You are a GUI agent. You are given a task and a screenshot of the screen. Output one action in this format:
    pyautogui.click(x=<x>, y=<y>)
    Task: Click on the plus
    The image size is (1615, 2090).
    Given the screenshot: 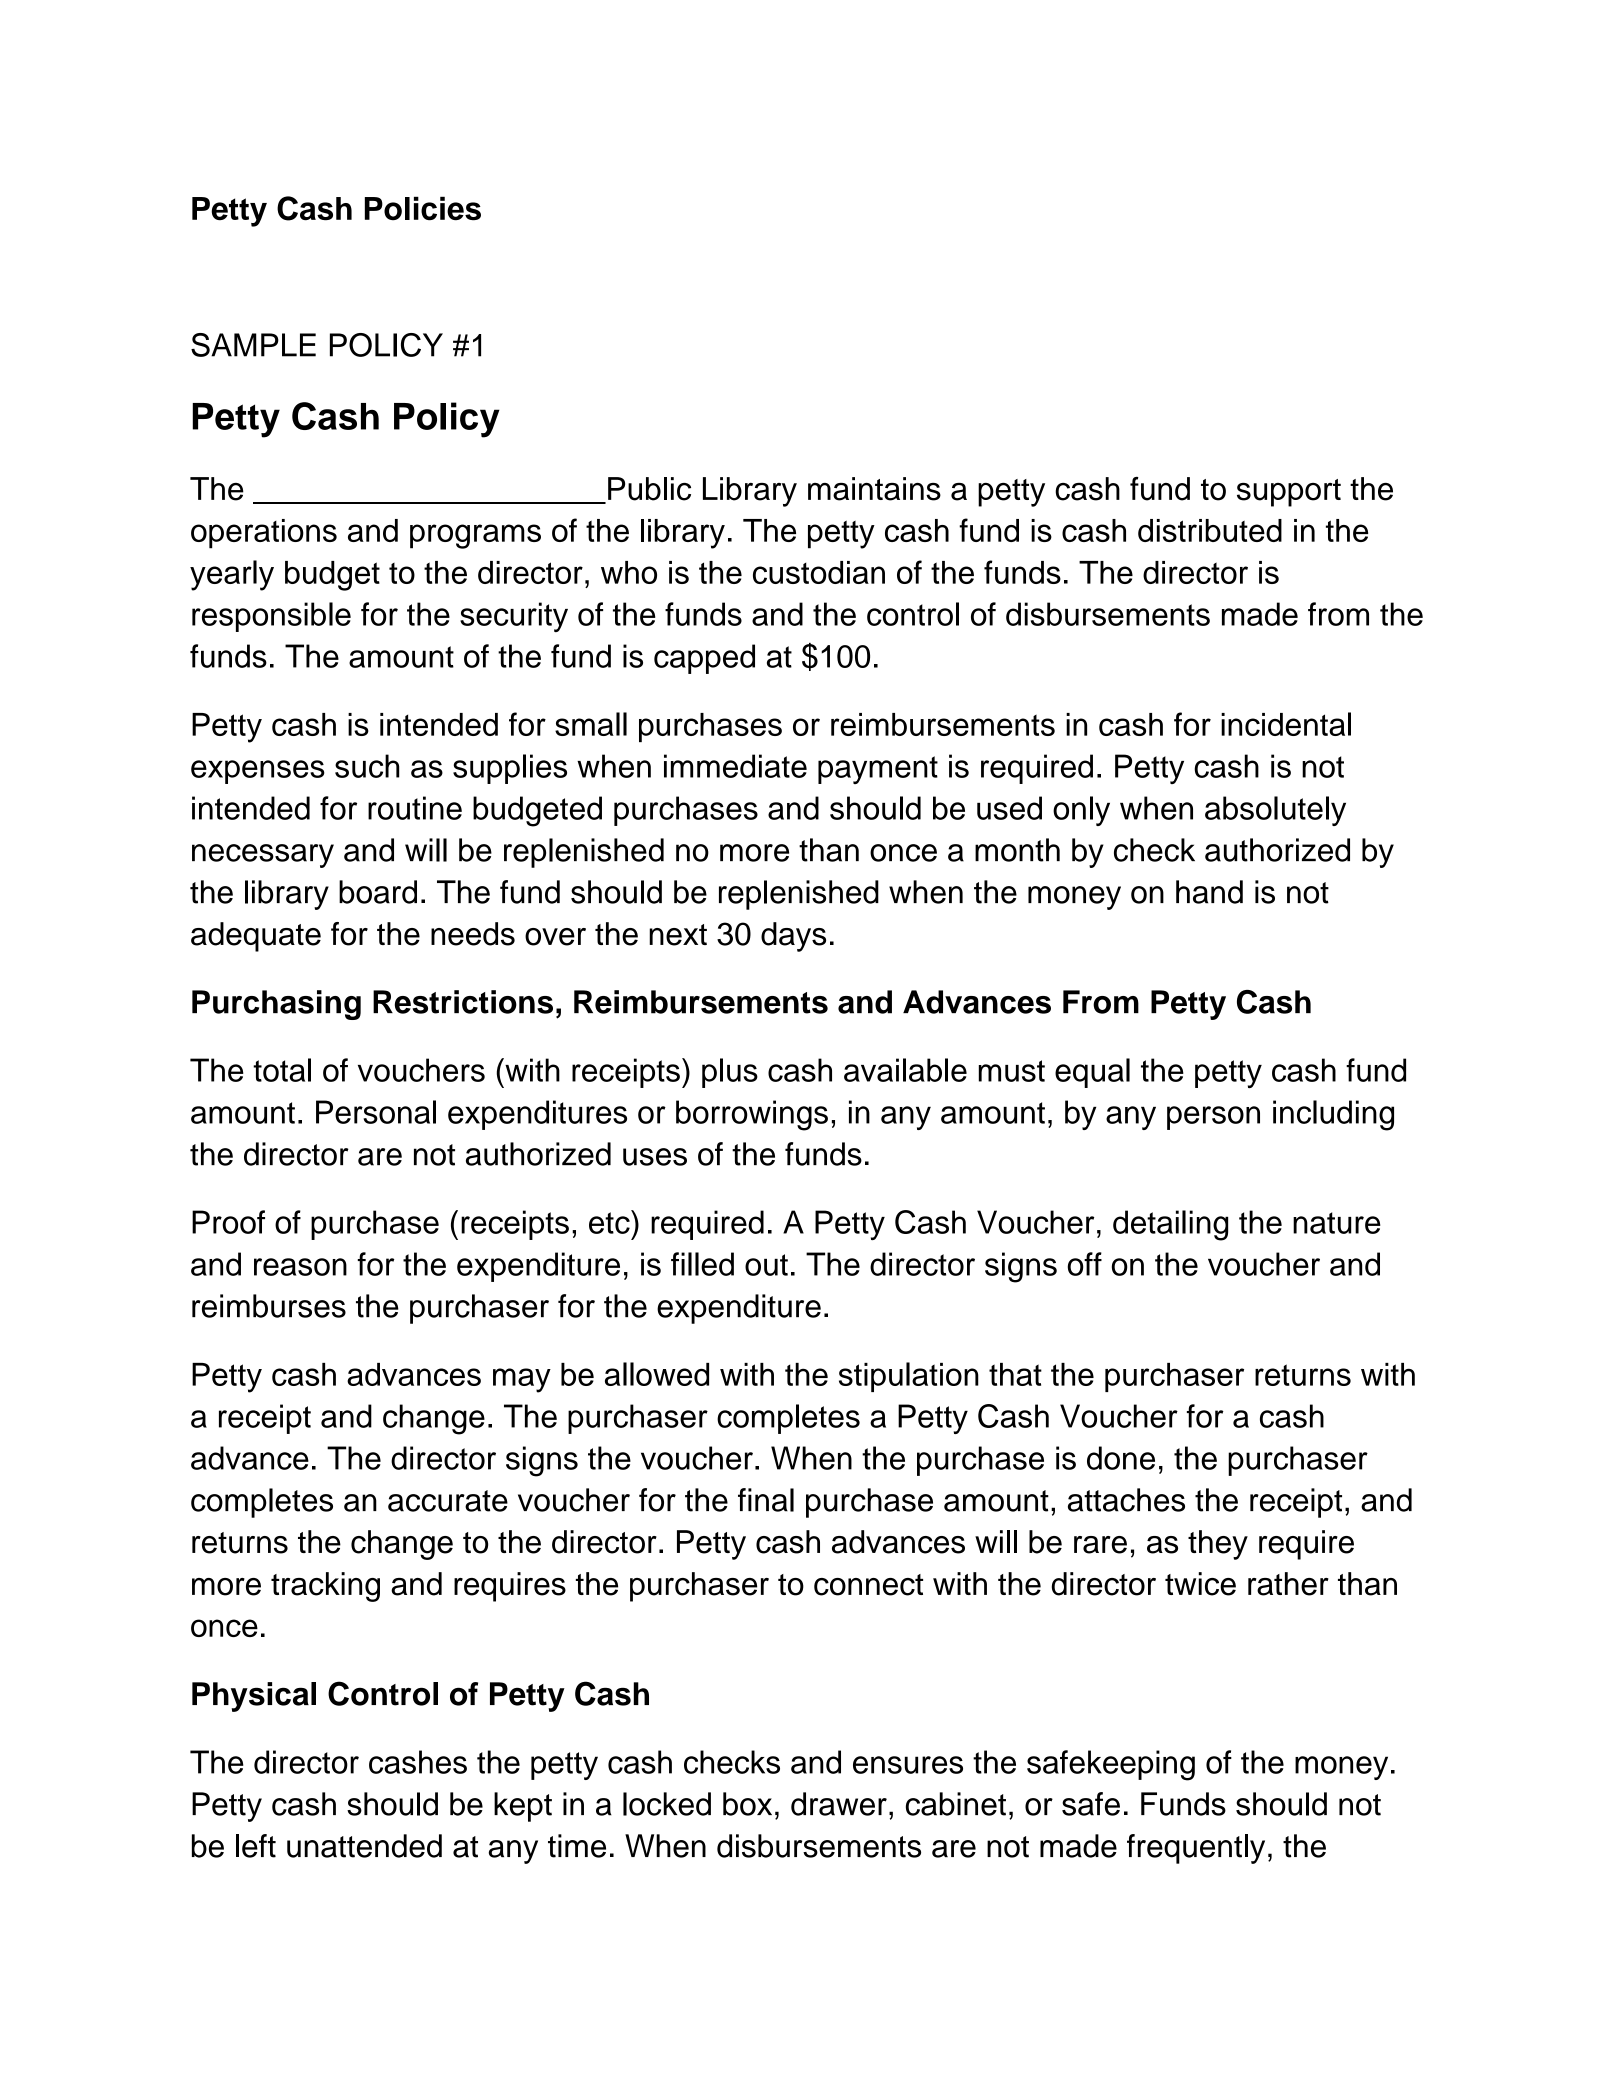 What is the action you would take?
    pyautogui.click(x=730, y=1073)
